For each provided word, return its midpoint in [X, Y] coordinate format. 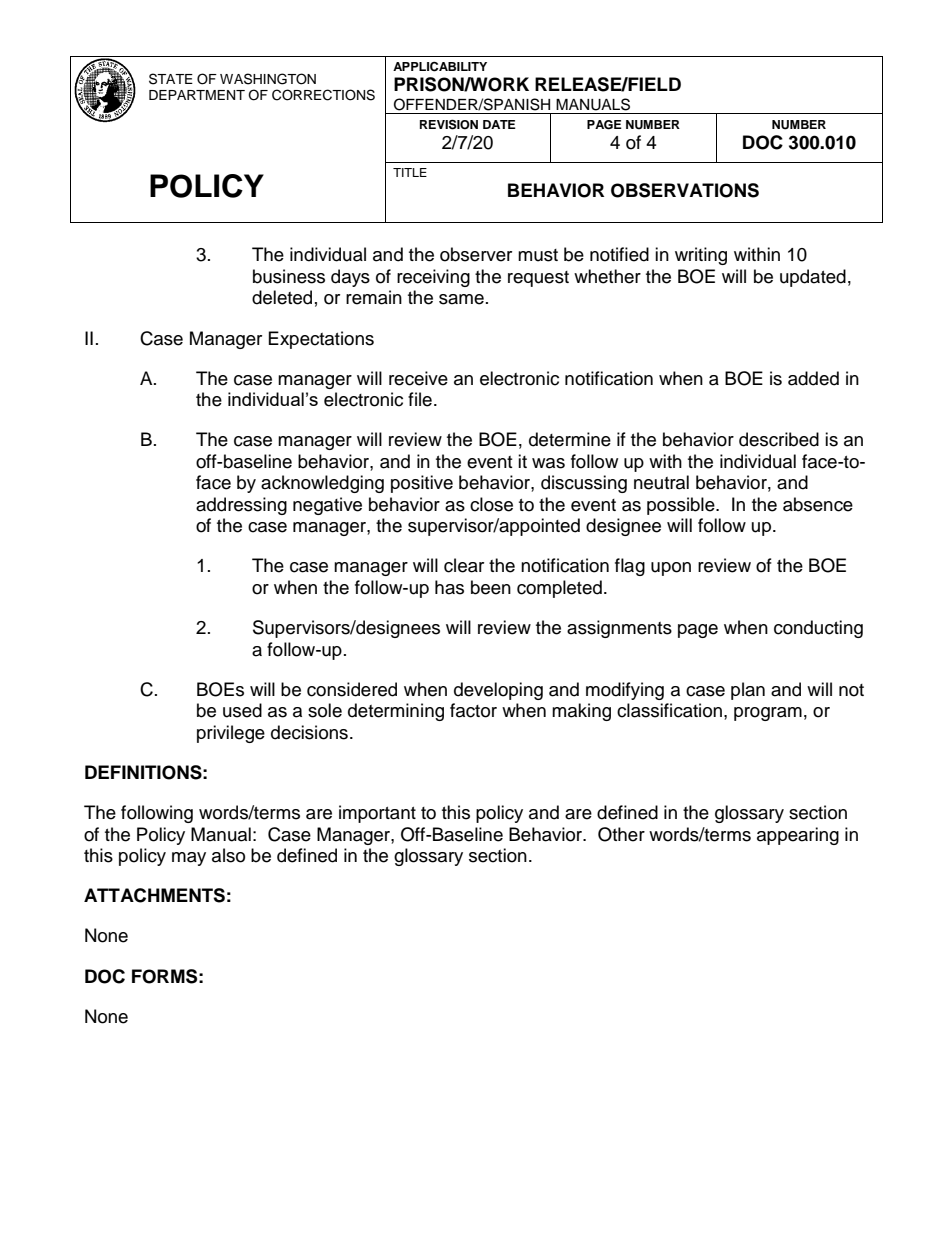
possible [682, 506]
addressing [241, 506]
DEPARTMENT [197, 95]
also [228, 855]
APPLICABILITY [440, 67]
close [491, 504]
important [377, 814]
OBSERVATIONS [685, 190]
